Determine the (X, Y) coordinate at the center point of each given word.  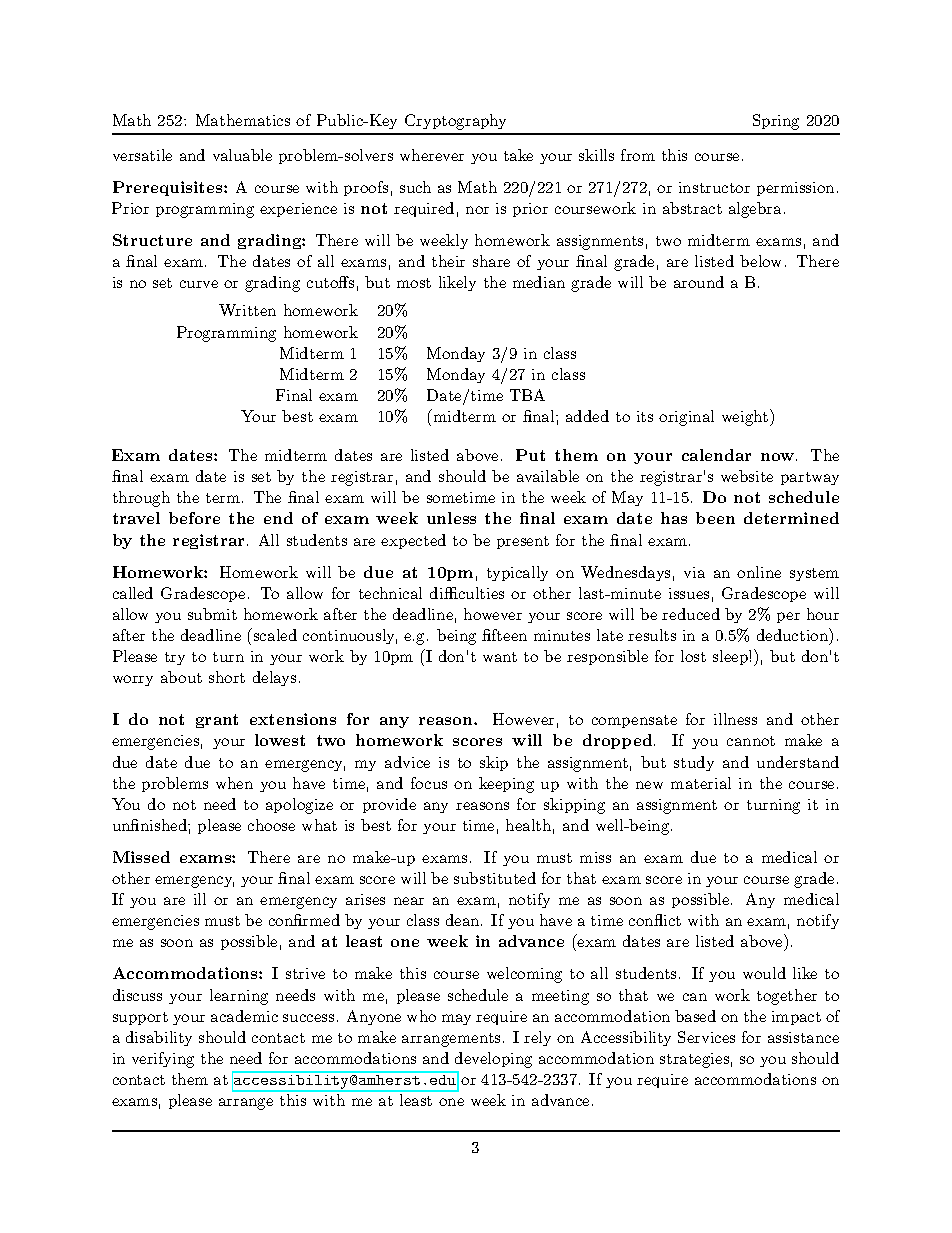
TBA (527, 395)
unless (451, 518)
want (500, 657)
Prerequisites (169, 188)
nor (477, 210)
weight (745, 418)
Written (247, 310)
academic (244, 1016)
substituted (495, 878)
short (227, 677)
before (194, 518)
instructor (714, 187)
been (715, 518)
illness (735, 719)
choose (271, 825)
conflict (655, 920)
